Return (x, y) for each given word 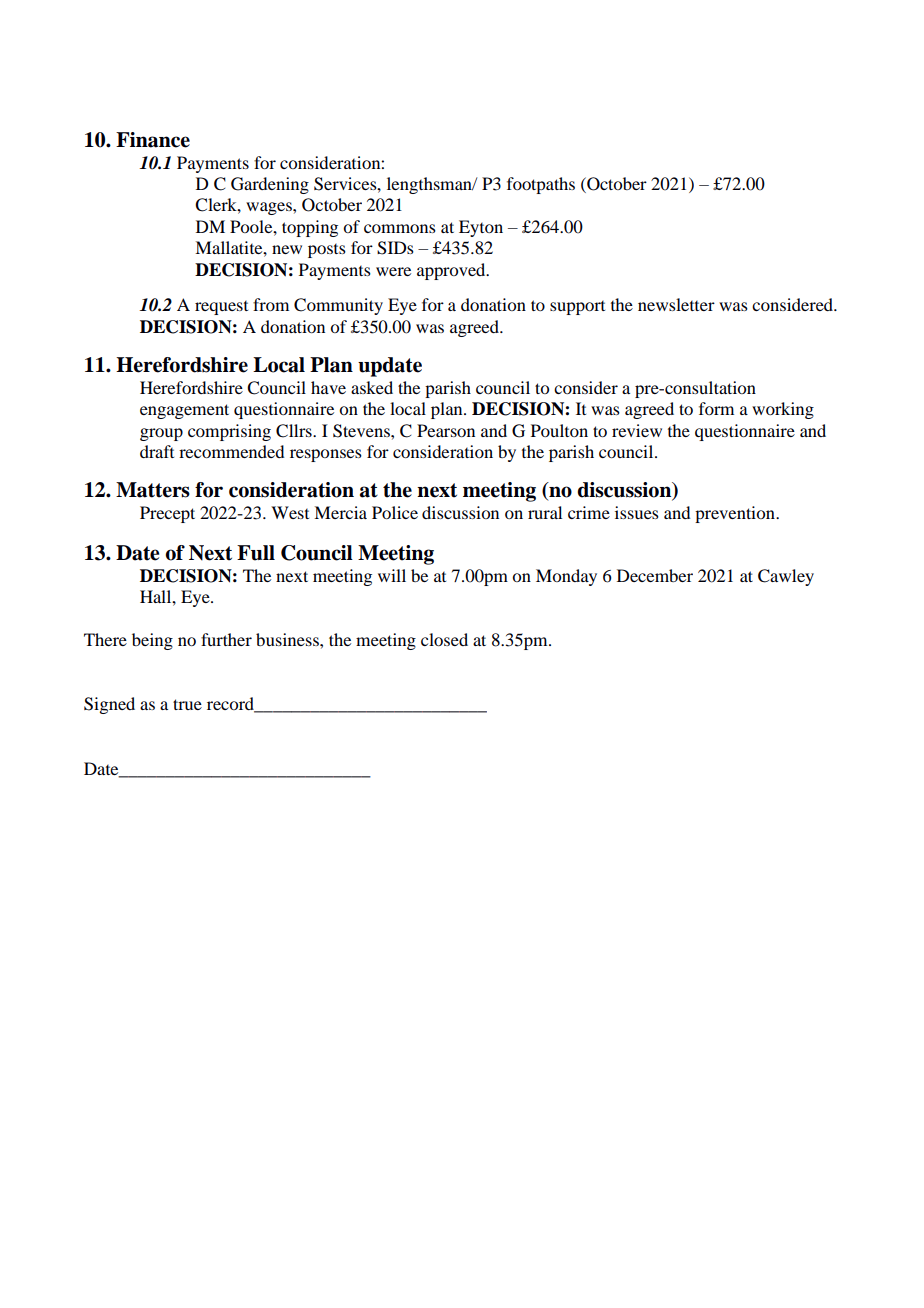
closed (444, 639)
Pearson (446, 430)
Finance (153, 140)
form (716, 408)
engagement (184, 411)
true (187, 704)
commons (400, 228)
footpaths (541, 185)
